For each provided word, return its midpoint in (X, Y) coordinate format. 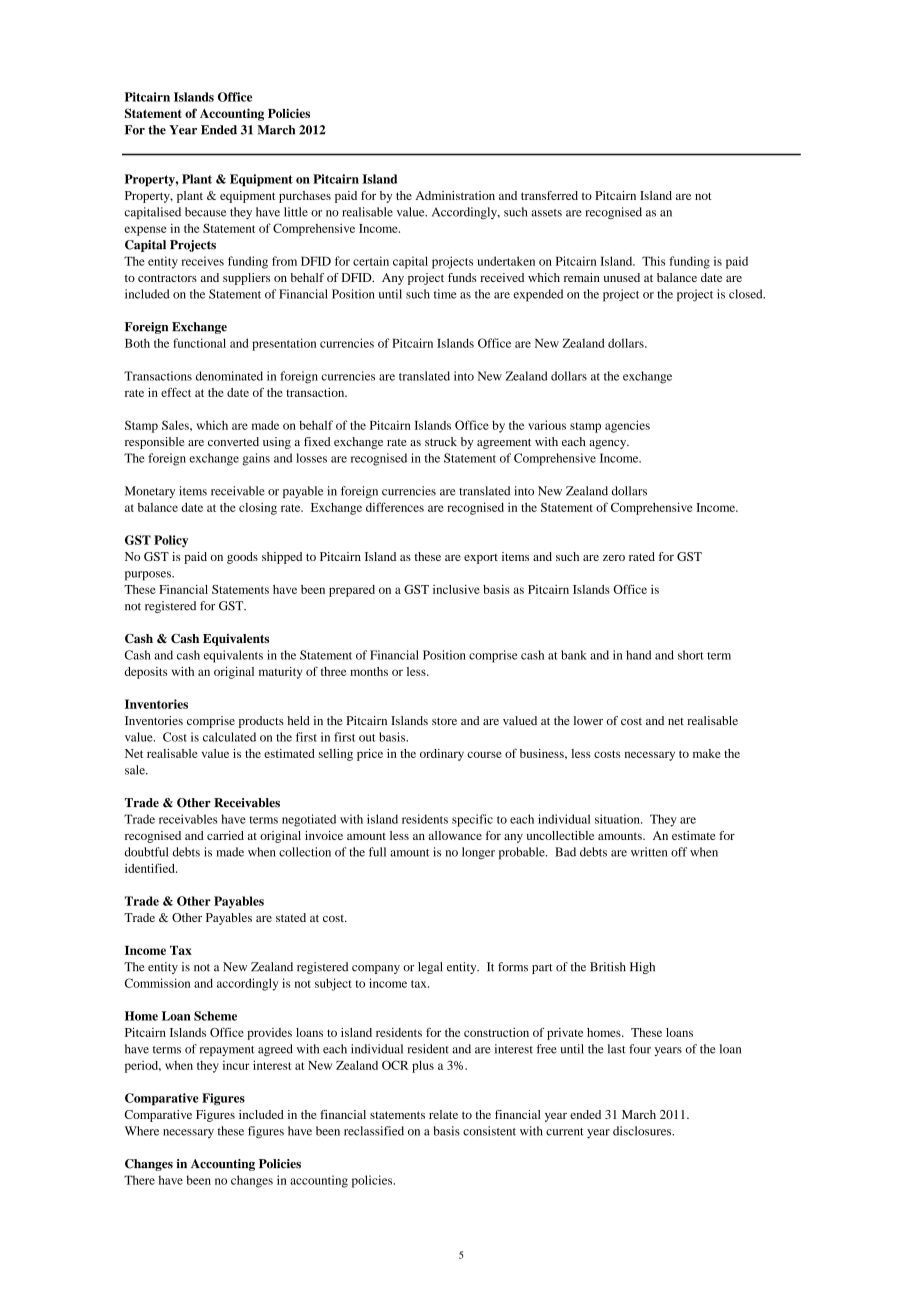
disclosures (643, 1131)
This (653, 261)
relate (443, 1114)
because (205, 212)
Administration (455, 195)
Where (142, 1131)
